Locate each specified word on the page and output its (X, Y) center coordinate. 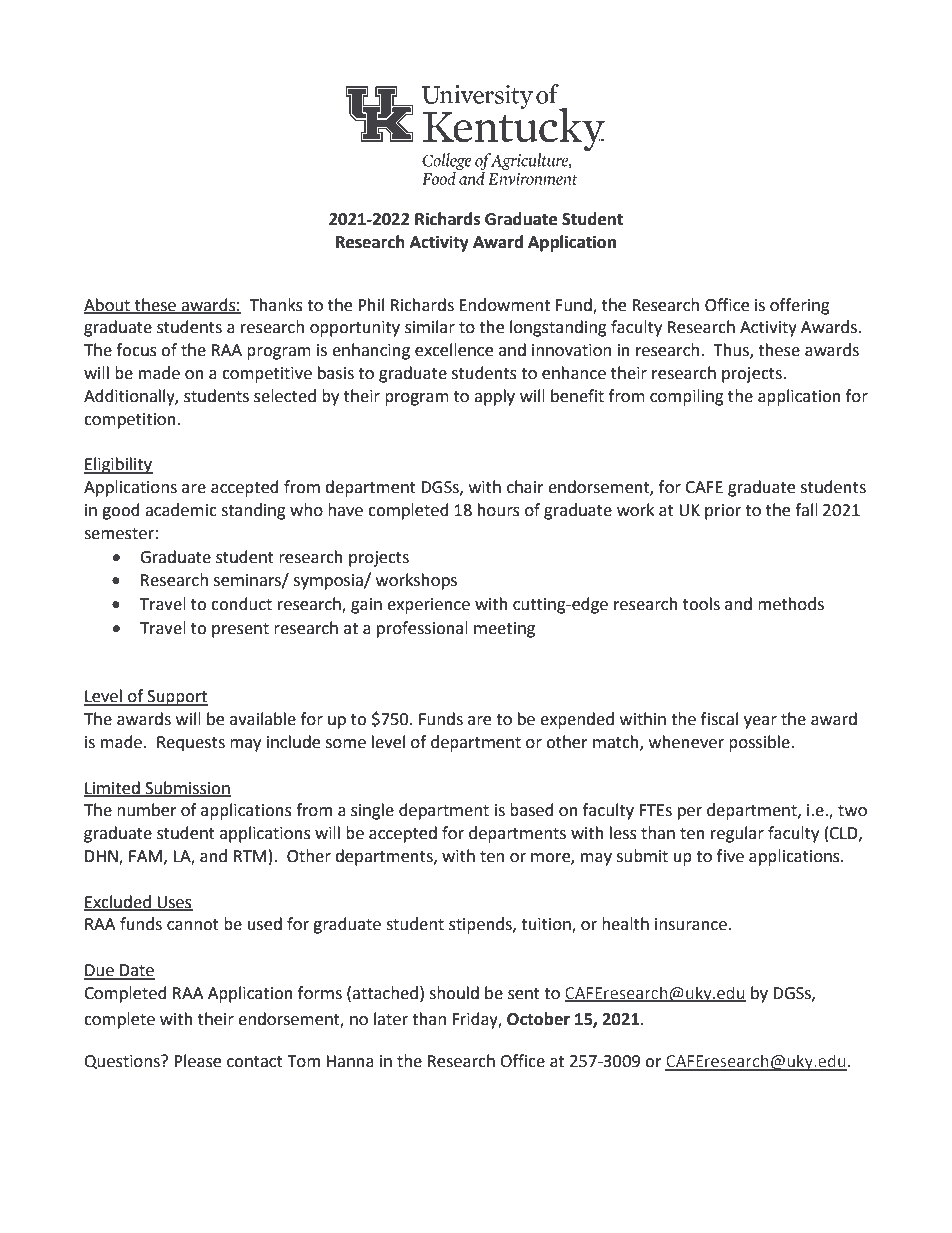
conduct (241, 604)
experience (428, 606)
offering (800, 306)
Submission (187, 788)
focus (136, 350)
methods (791, 604)
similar (430, 327)
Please (197, 1061)
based (532, 810)
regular (737, 834)
